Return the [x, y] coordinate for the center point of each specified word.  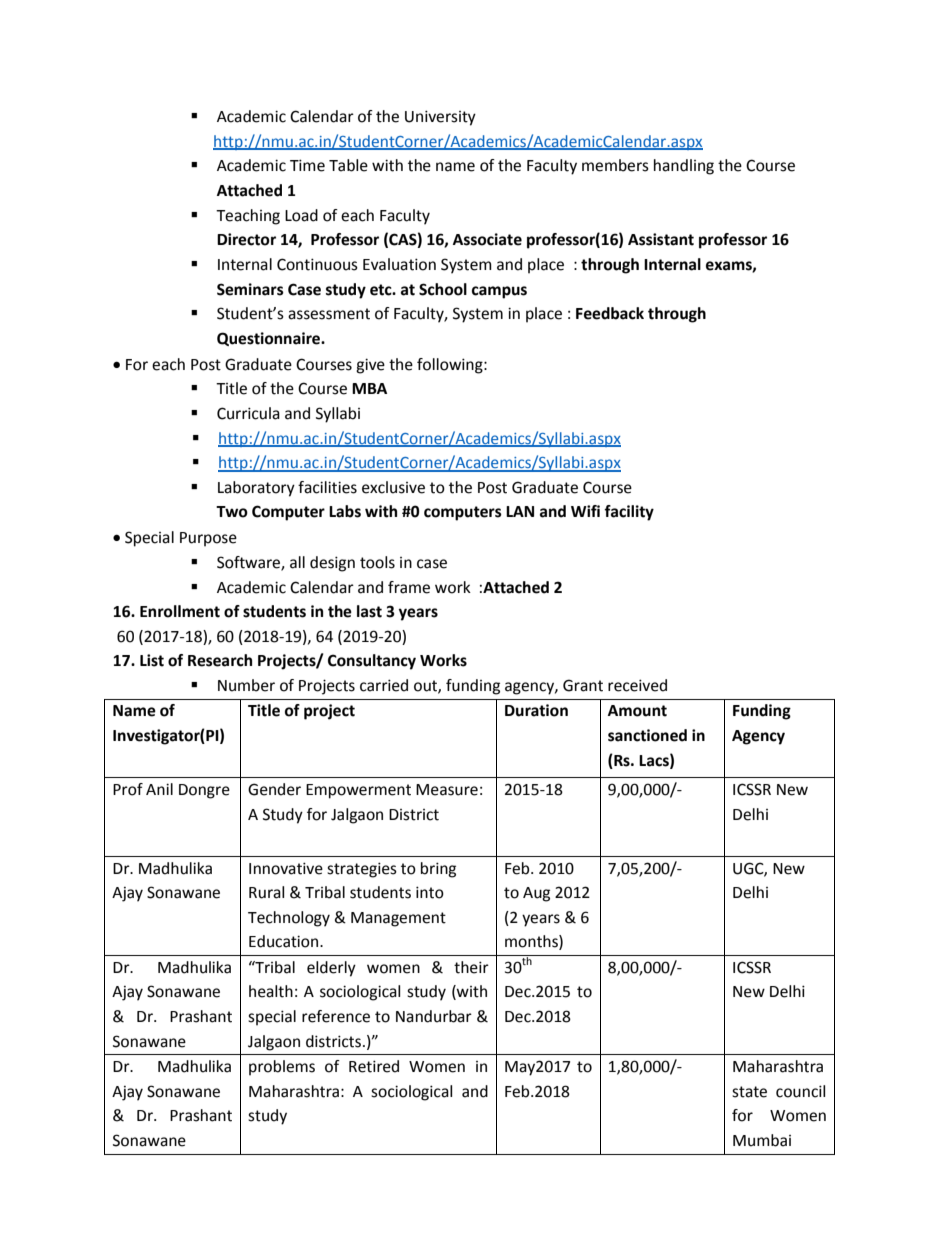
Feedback [610, 313]
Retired [374, 1066]
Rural [266, 892]
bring [438, 870]
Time [307, 165]
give [370, 366]
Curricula [248, 413]
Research [220, 660]
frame [409, 587]
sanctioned [647, 735]
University [440, 118]
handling [684, 167]
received [637, 685]
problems [282, 1068]
